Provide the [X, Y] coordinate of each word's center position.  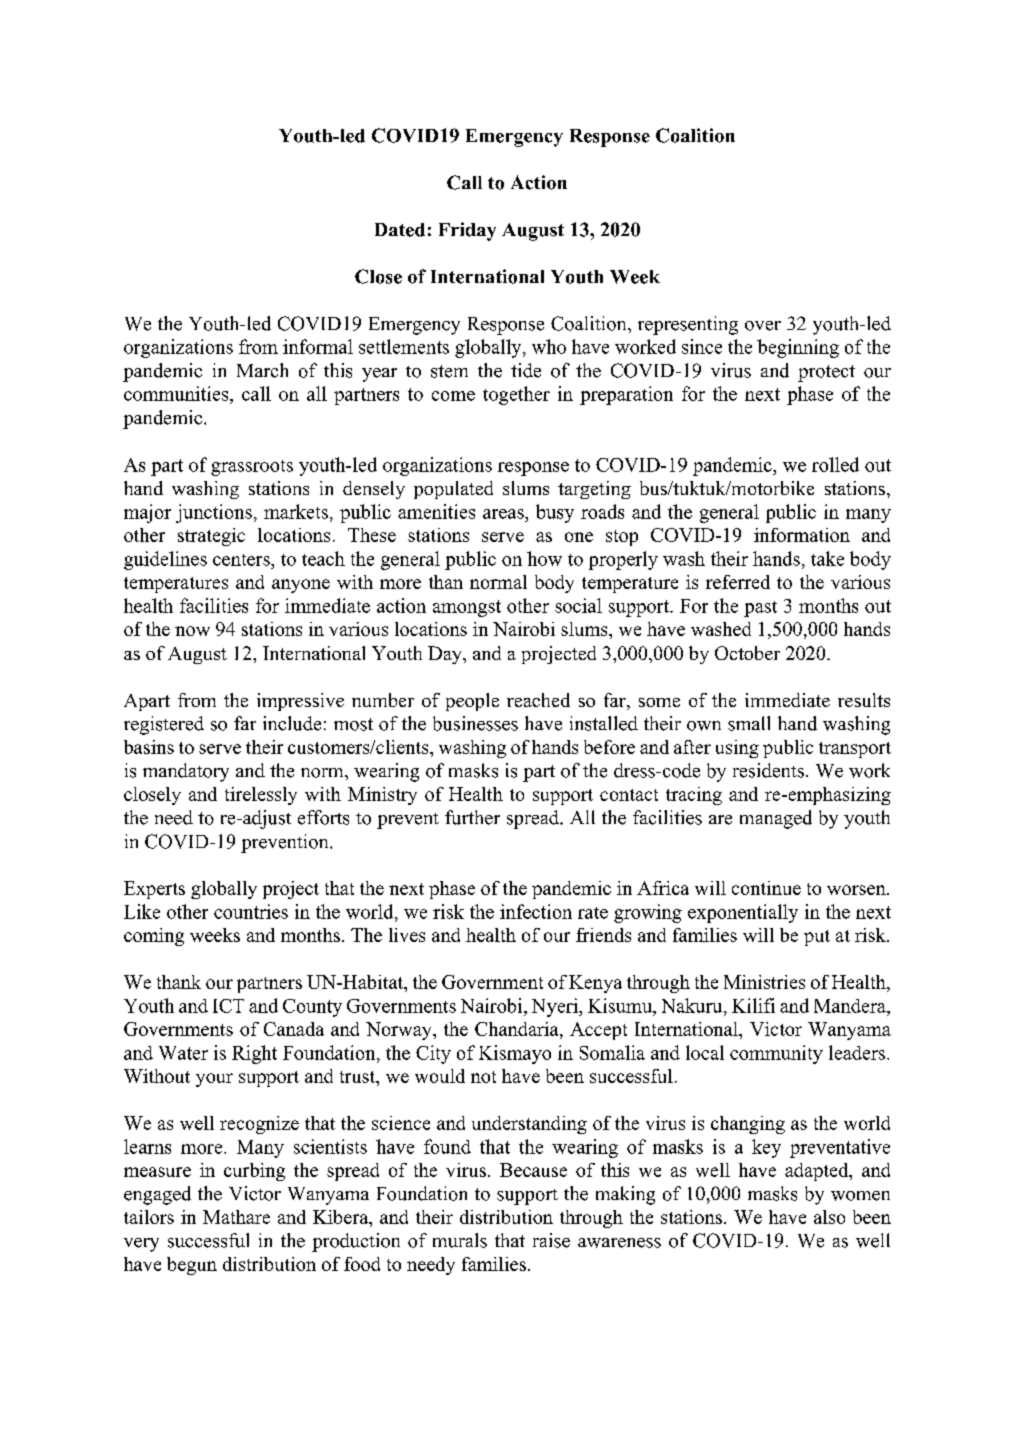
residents [768, 770]
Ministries [764, 982]
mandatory [186, 772]
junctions [214, 513]
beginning [798, 348]
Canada [294, 1029]
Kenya [595, 984]
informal [318, 346]
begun [192, 1266]
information [802, 535]
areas [504, 514]
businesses [475, 723]
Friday [467, 231]
